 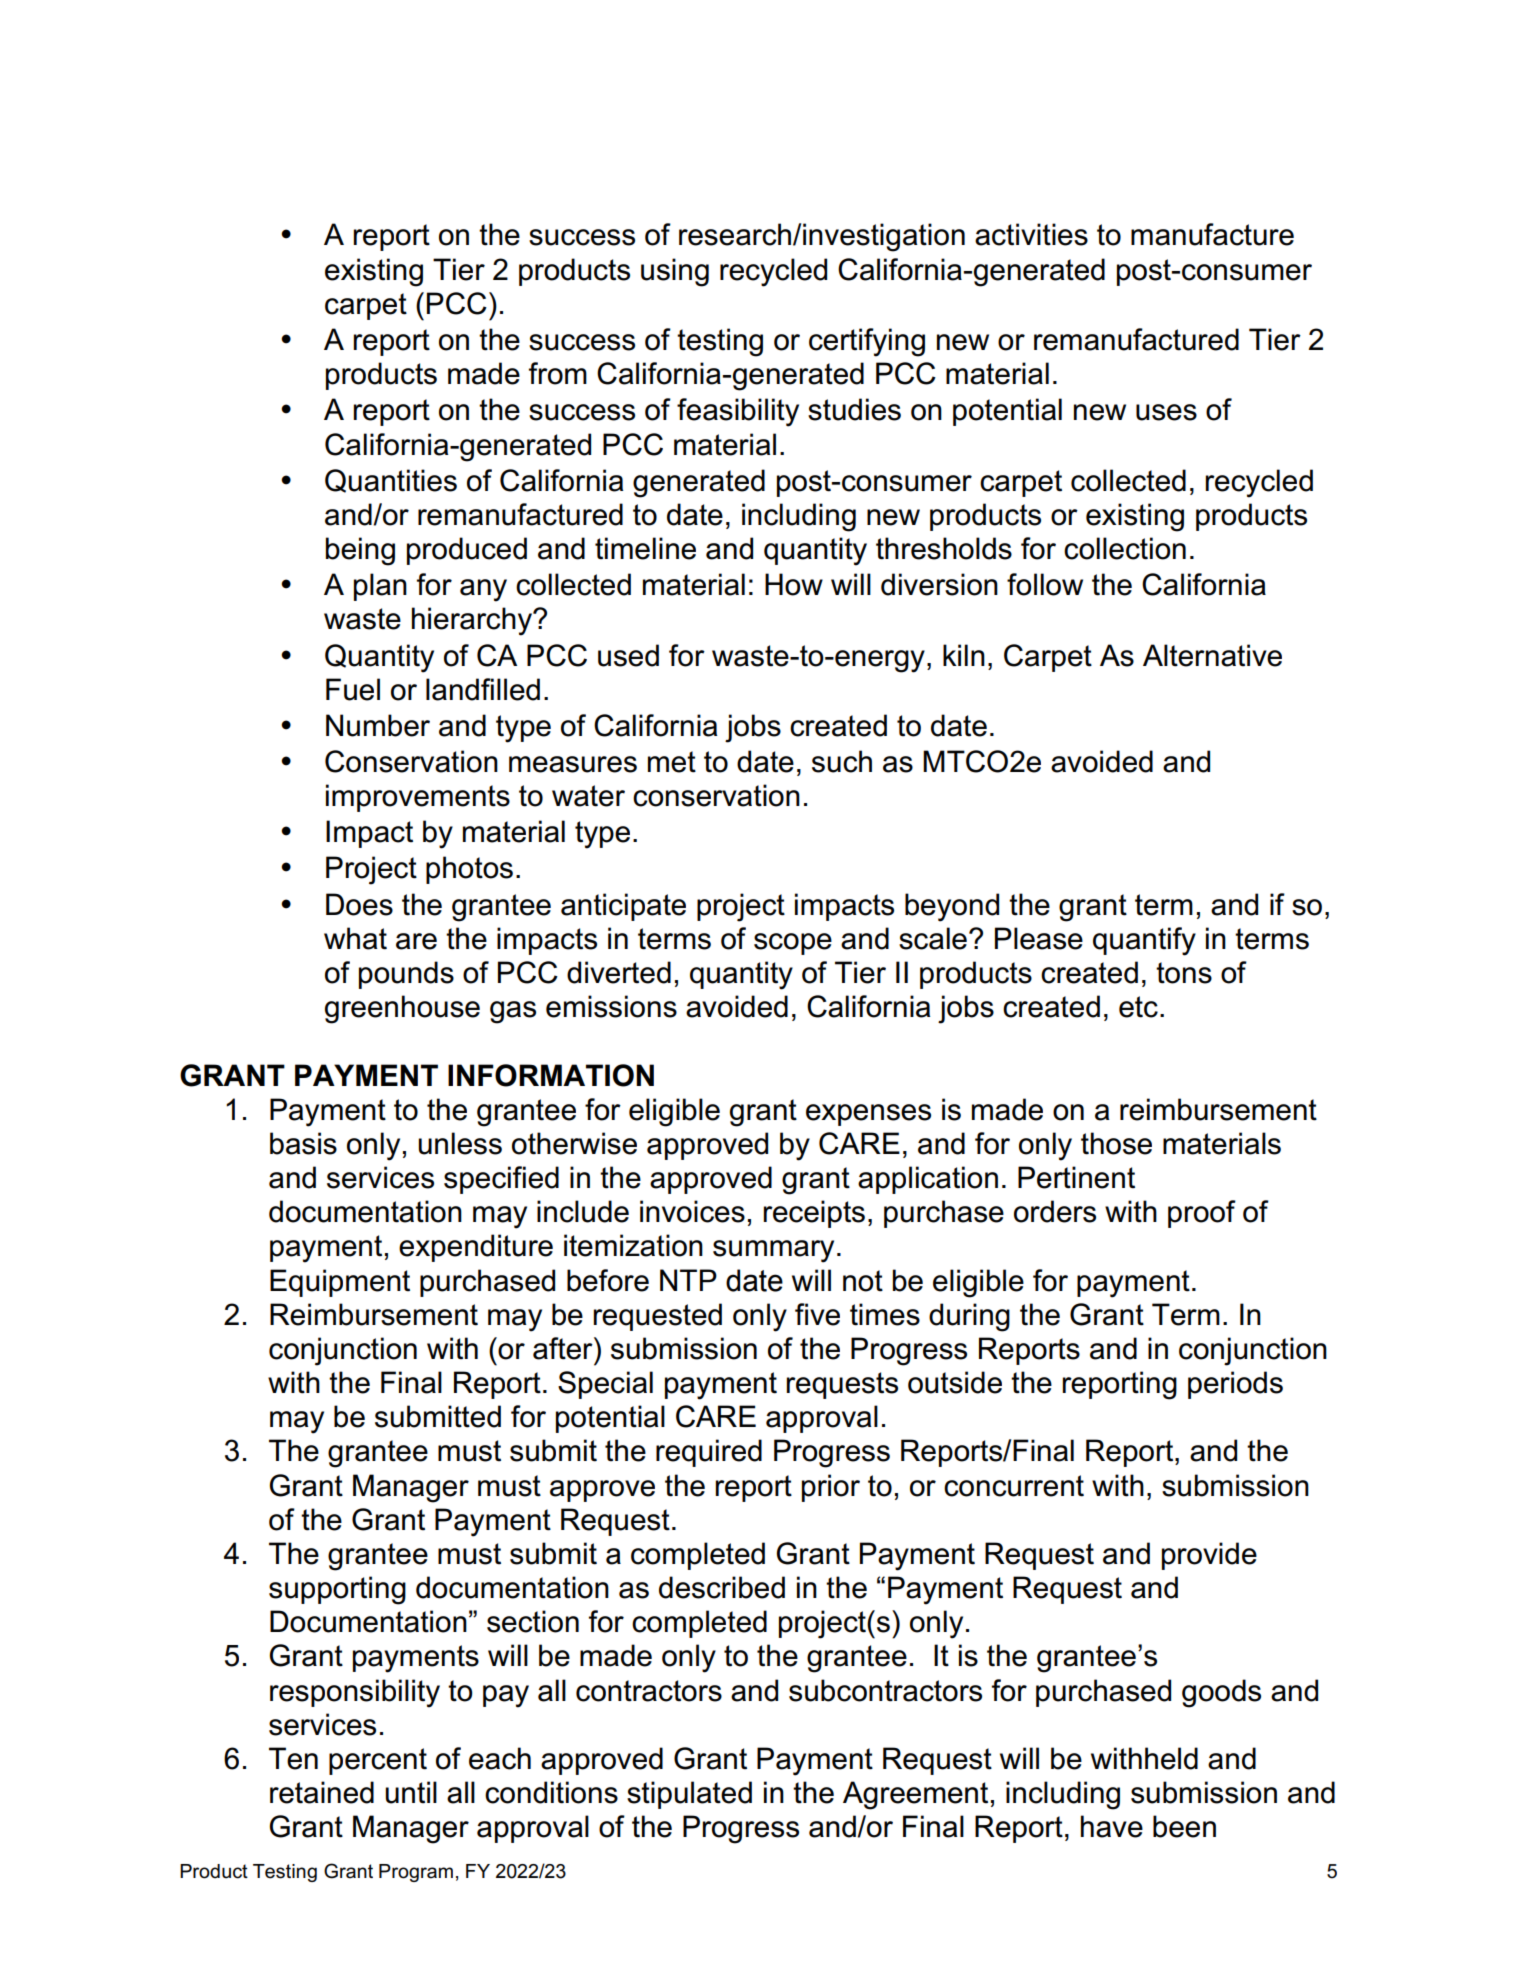 What do you see at coordinates (689, 1795) in the page?
I see `stipulated` at bounding box center [689, 1795].
